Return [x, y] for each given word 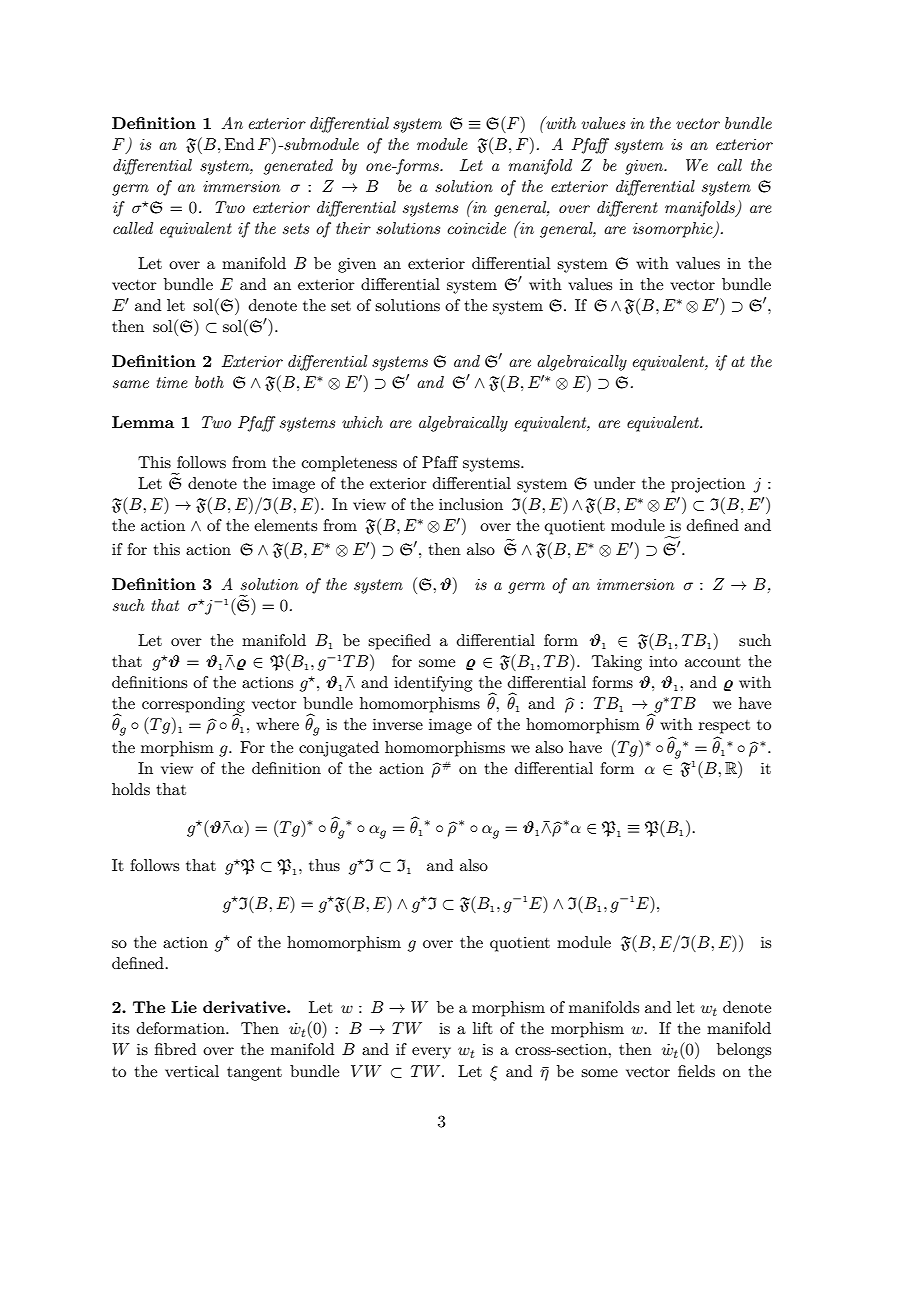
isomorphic [674, 230]
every [431, 1053]
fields [696, 1071]
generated [298, 167]
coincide [476, 228]
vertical [192, 1071]
